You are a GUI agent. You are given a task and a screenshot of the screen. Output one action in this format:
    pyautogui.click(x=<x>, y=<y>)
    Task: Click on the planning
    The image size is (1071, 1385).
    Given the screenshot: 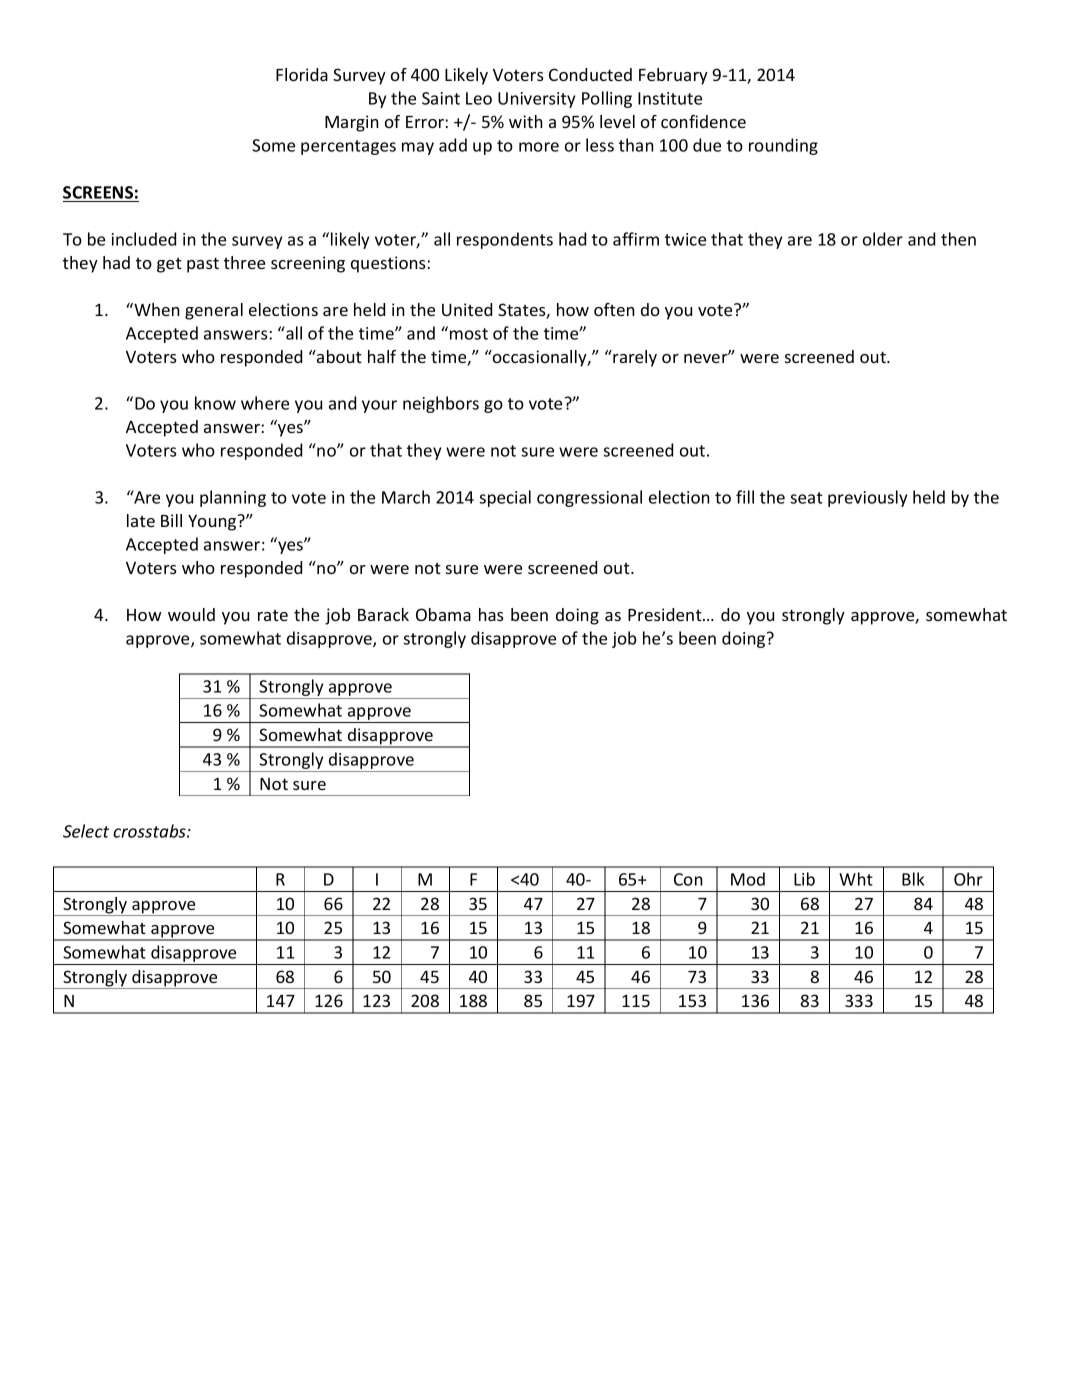 What is the action you would take?
    pyautogui.click(x=233, y=498)
